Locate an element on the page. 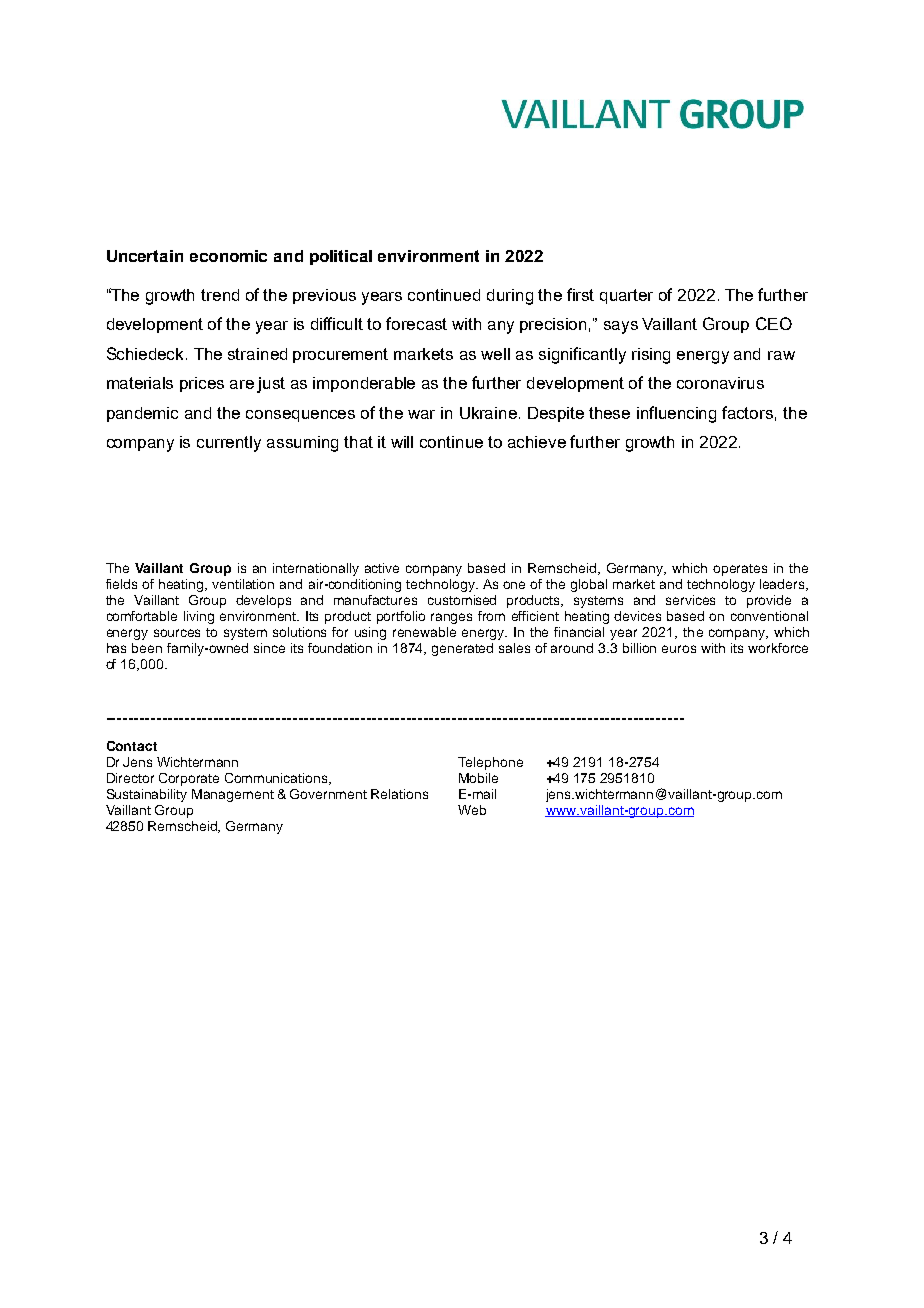  will is located at coordinates (402, 442).
